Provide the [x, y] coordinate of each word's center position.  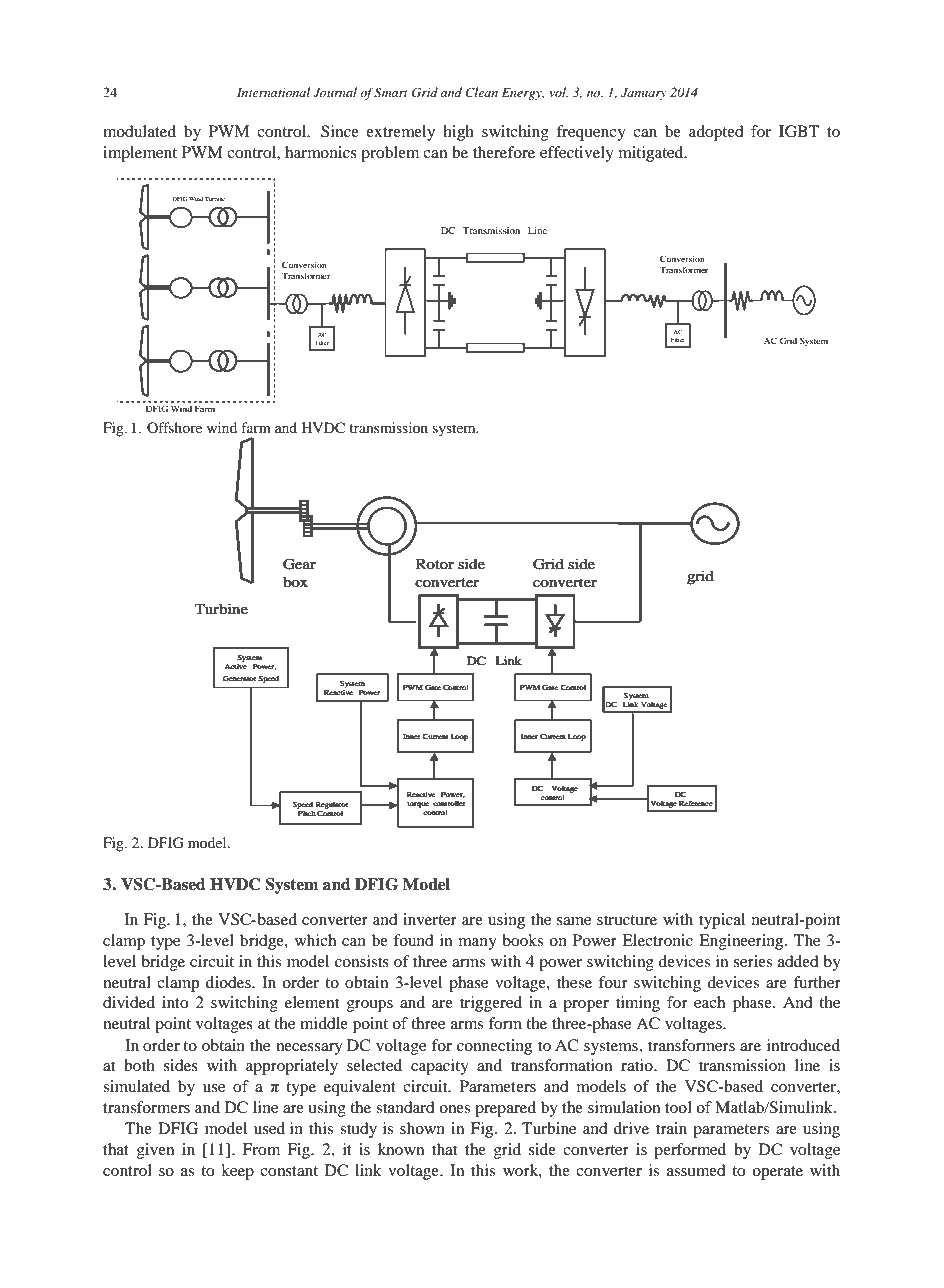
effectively [577, 154]
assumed [696, 1170]
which [315, 940]
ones [454, 1109]
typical [722, 921]
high [458, 133]
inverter [430, 919]
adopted [716, 133]
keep [237, 1172]
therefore [504, 152]
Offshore [174, 427]
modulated [139, 131]
